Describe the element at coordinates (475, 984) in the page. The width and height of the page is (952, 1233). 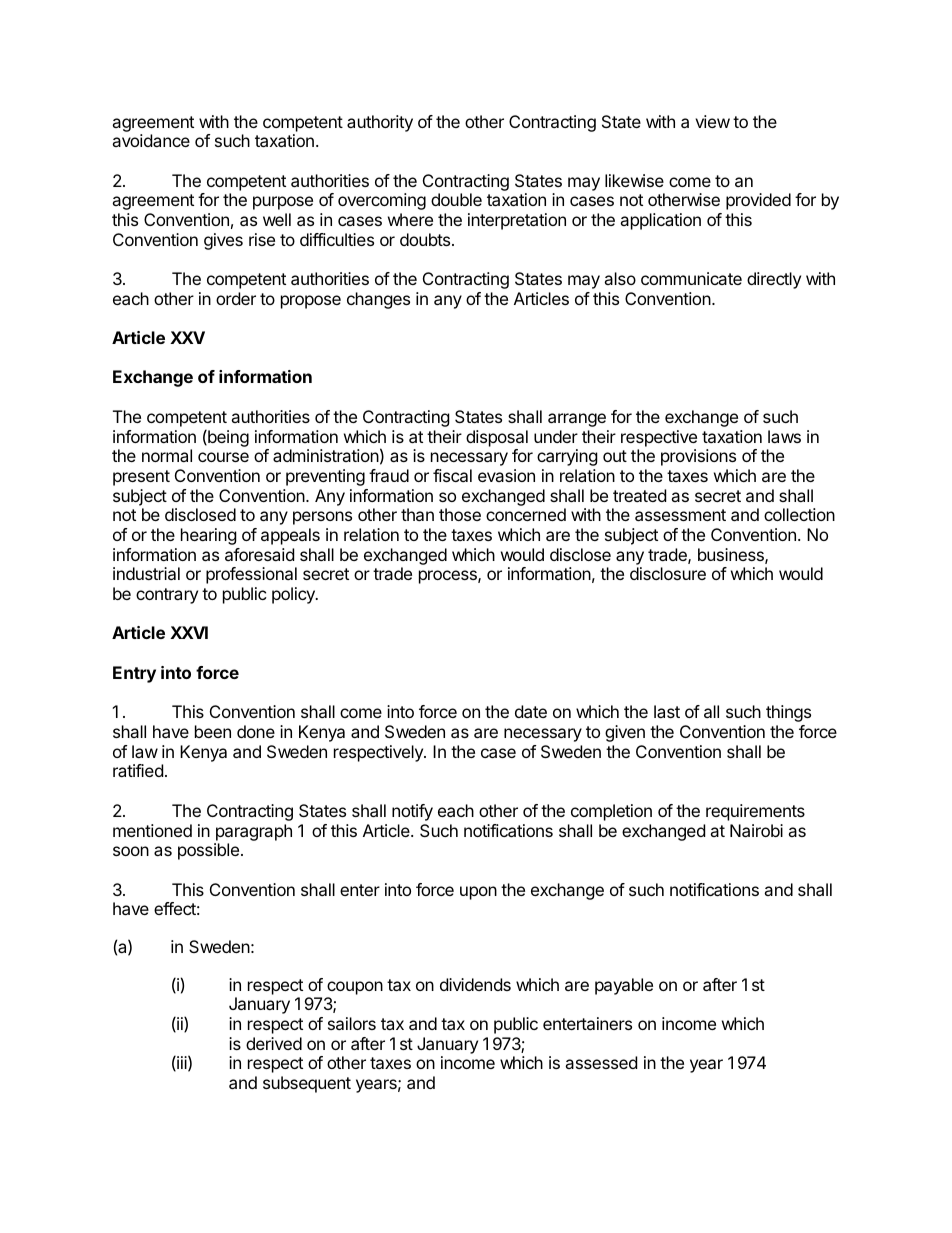
I see `dividends` at that location.
